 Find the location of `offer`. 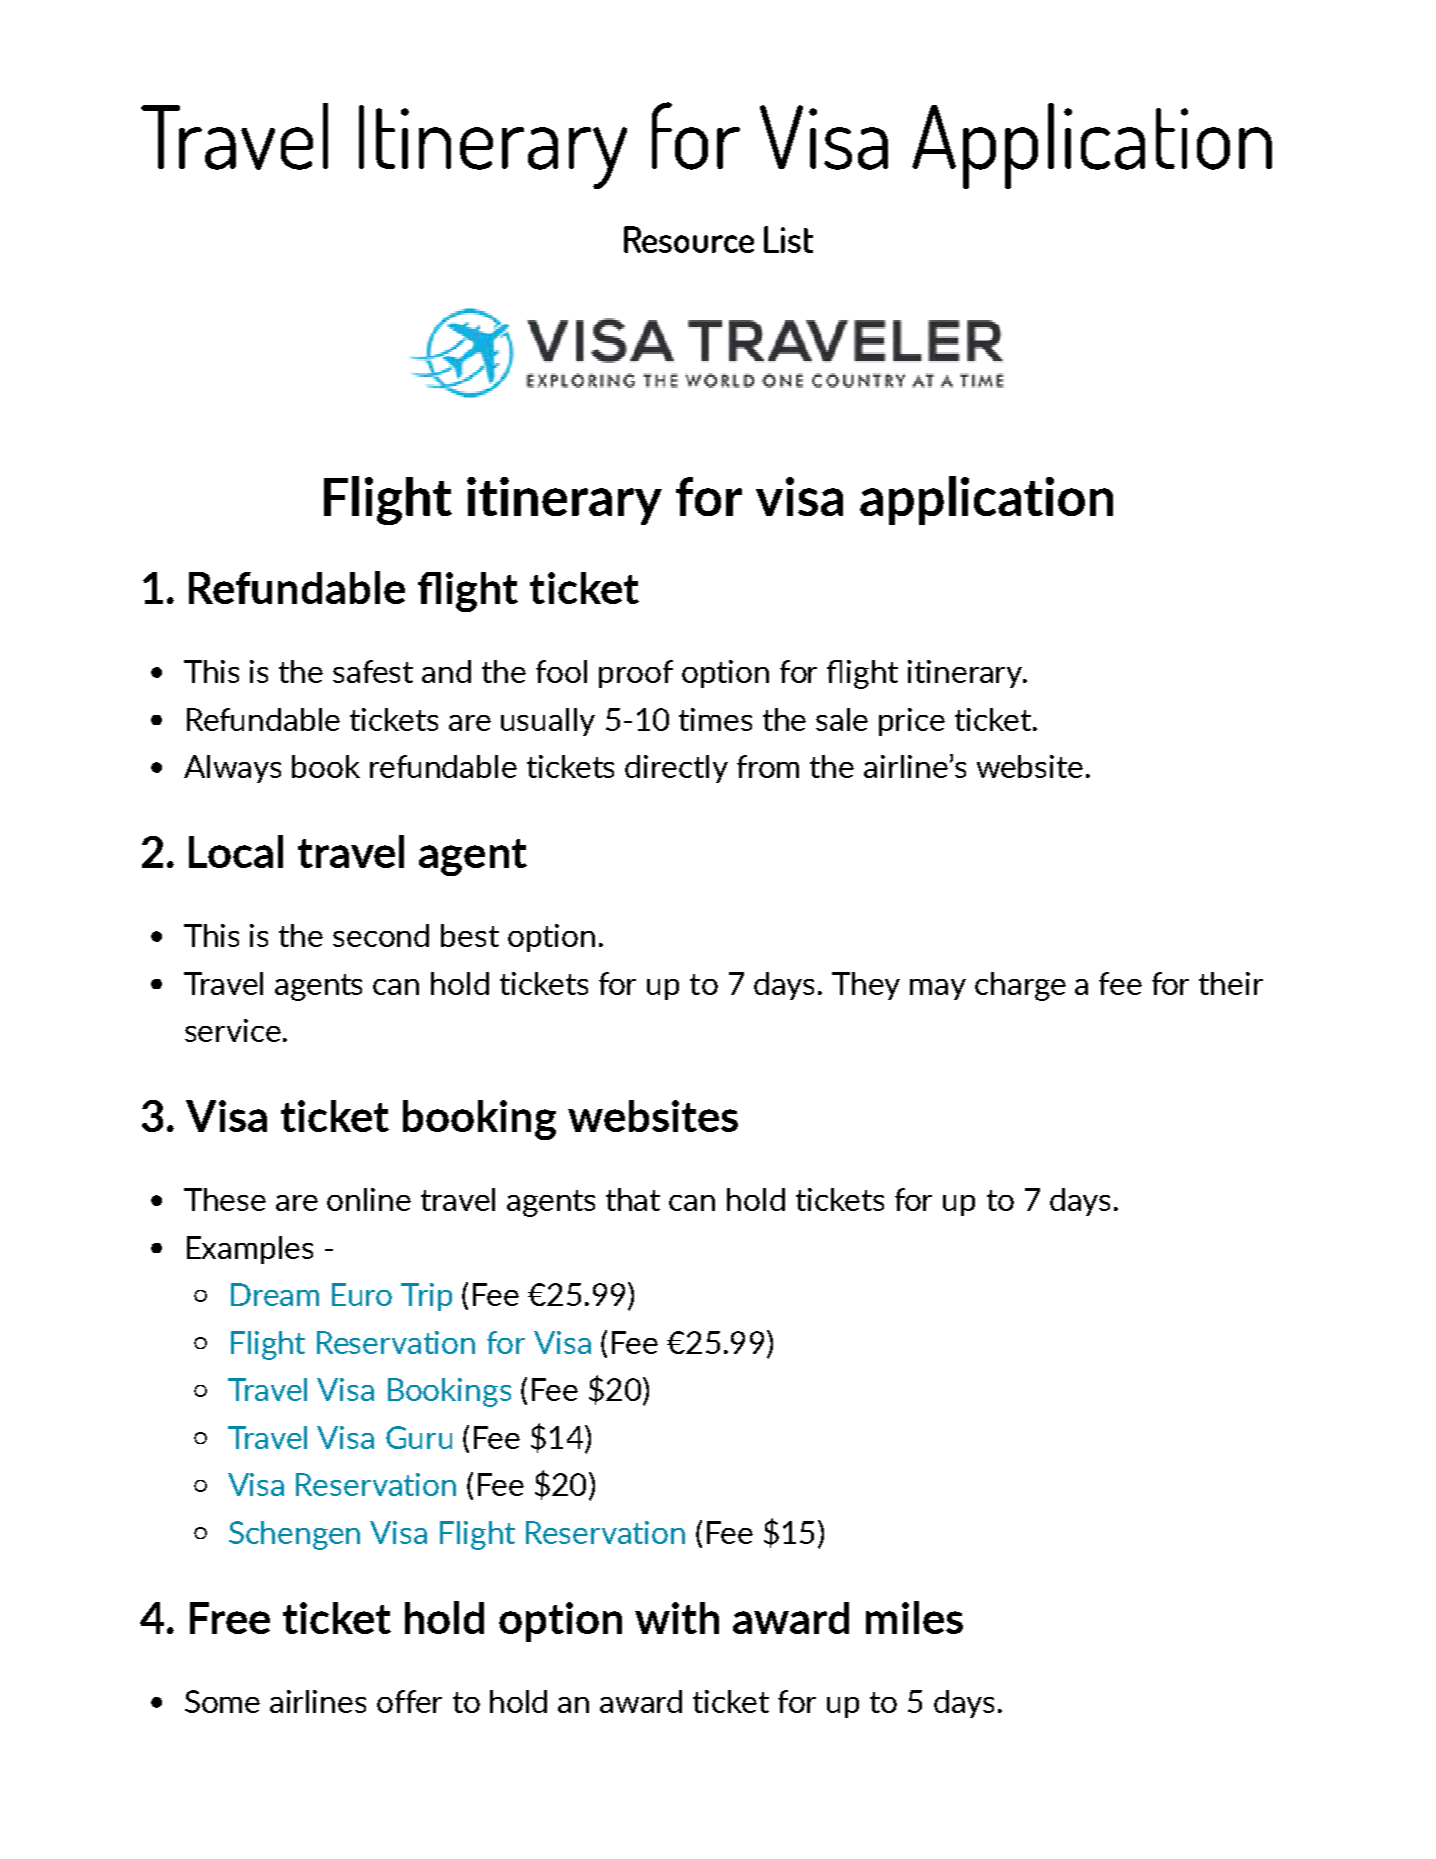

offer is located at coordinates (409, 1701).
